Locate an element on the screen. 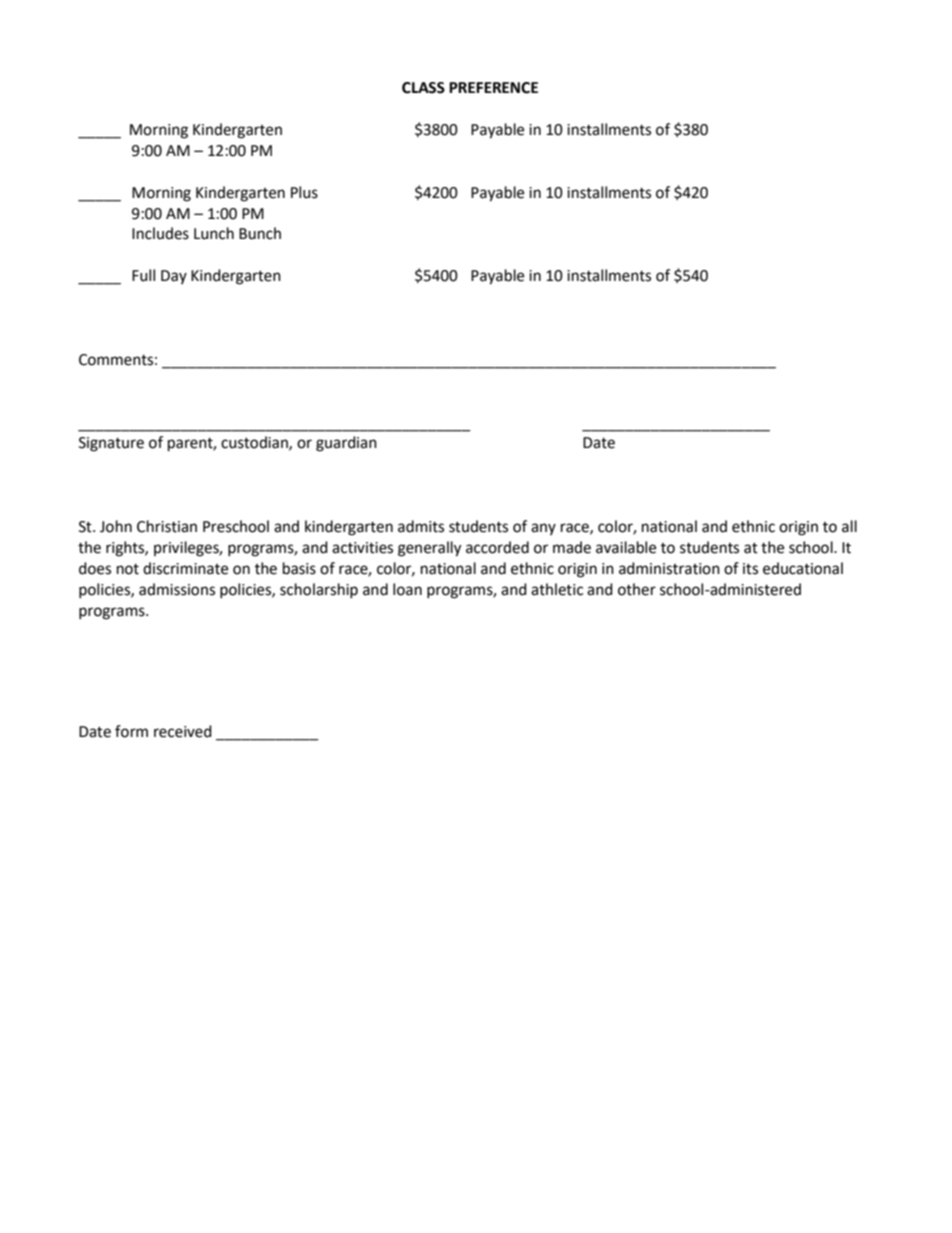 This screenshot has height=1233, width=952. guardian is located at coordinates (346, 444).
